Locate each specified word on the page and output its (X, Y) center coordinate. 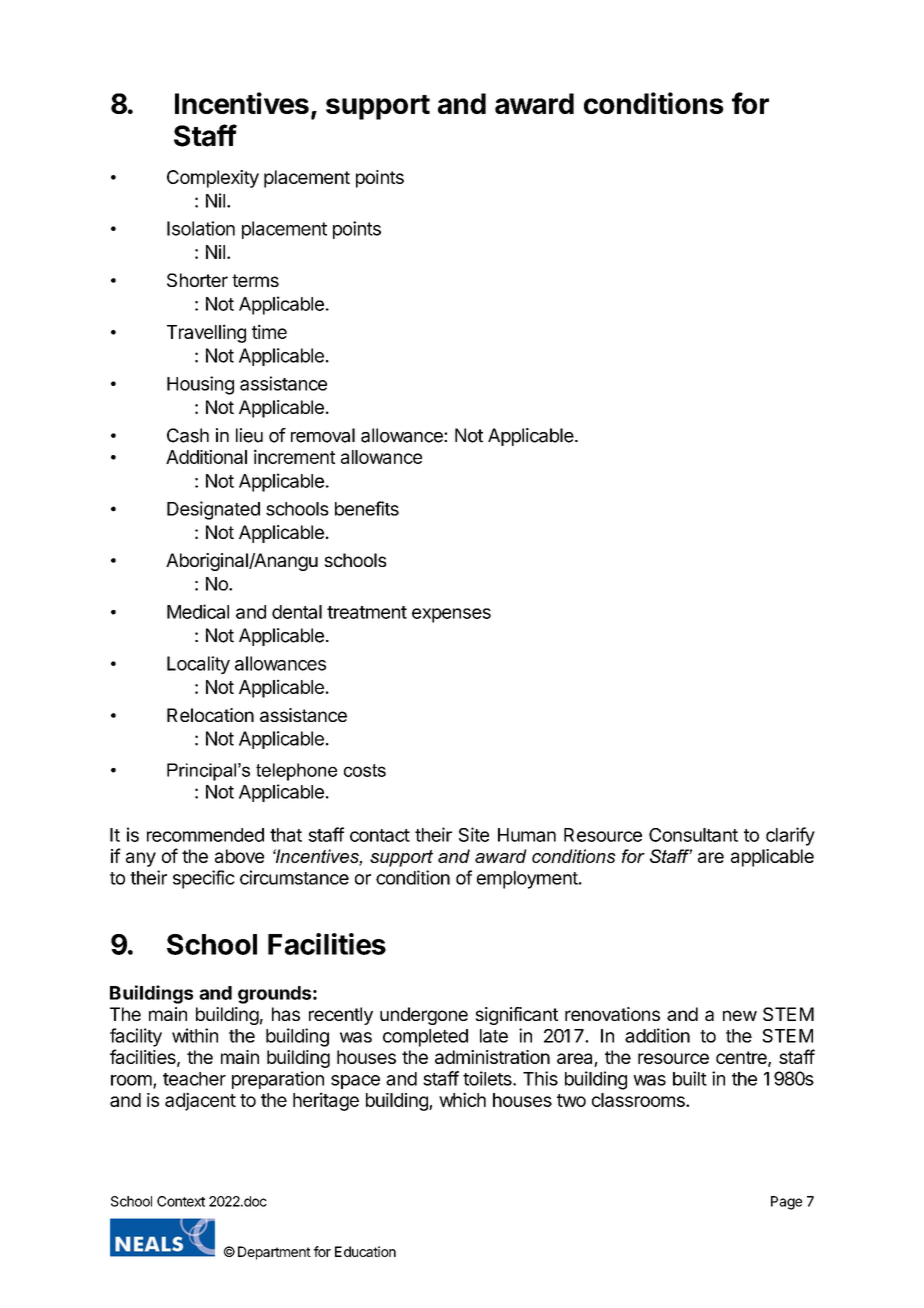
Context (181, 1201)
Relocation (210, 715)
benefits (367, 508)
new (740, 1015)
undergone (424, 1016)
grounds (274, 995)
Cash (188, 435)
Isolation (201, 228)
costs (365, 770)
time (269, 331)
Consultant (693, 835)
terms (255, 280)
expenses (451, 615)
